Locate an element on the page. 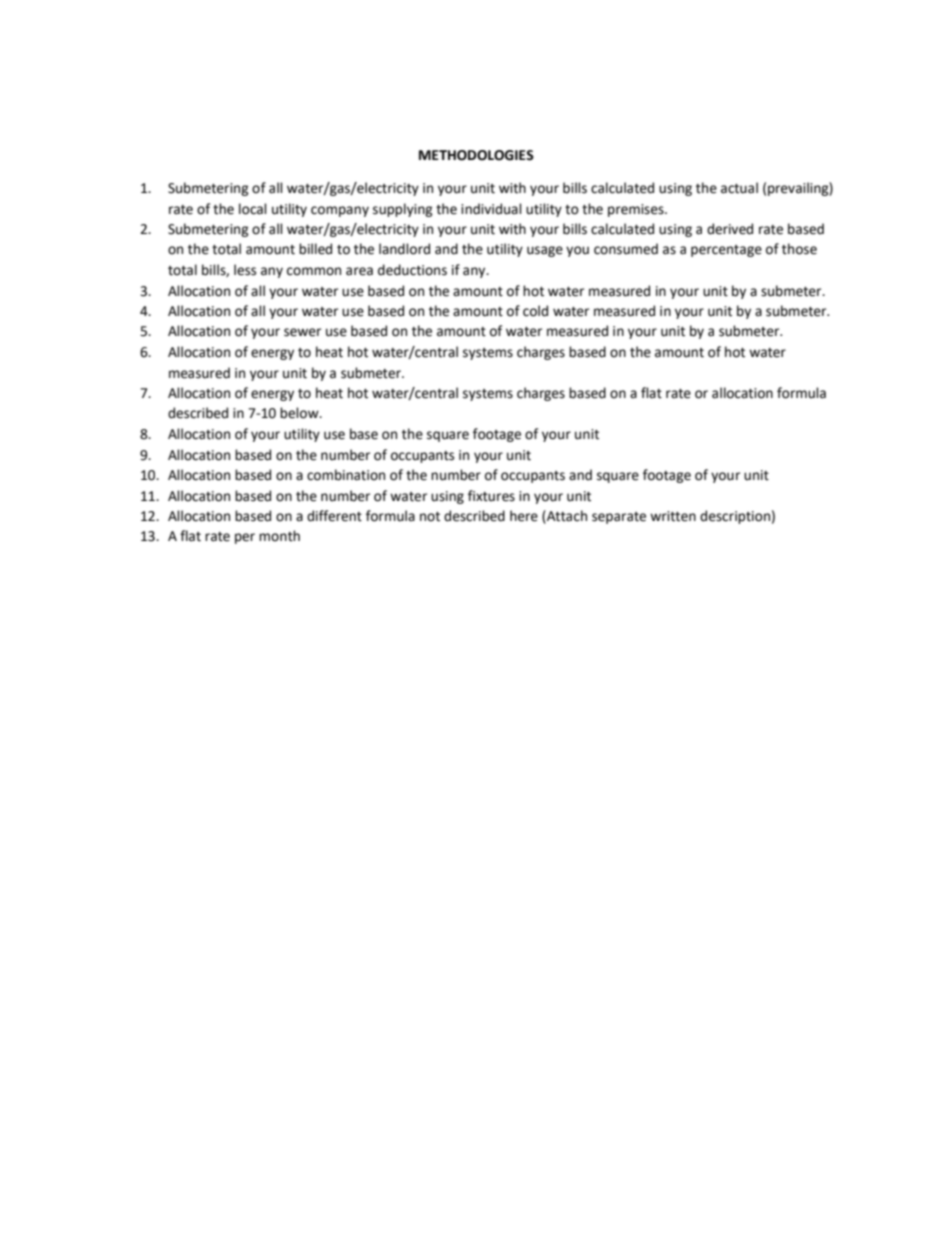 This page has width=952, height=1233. not is located at coordinates (430, 517).
